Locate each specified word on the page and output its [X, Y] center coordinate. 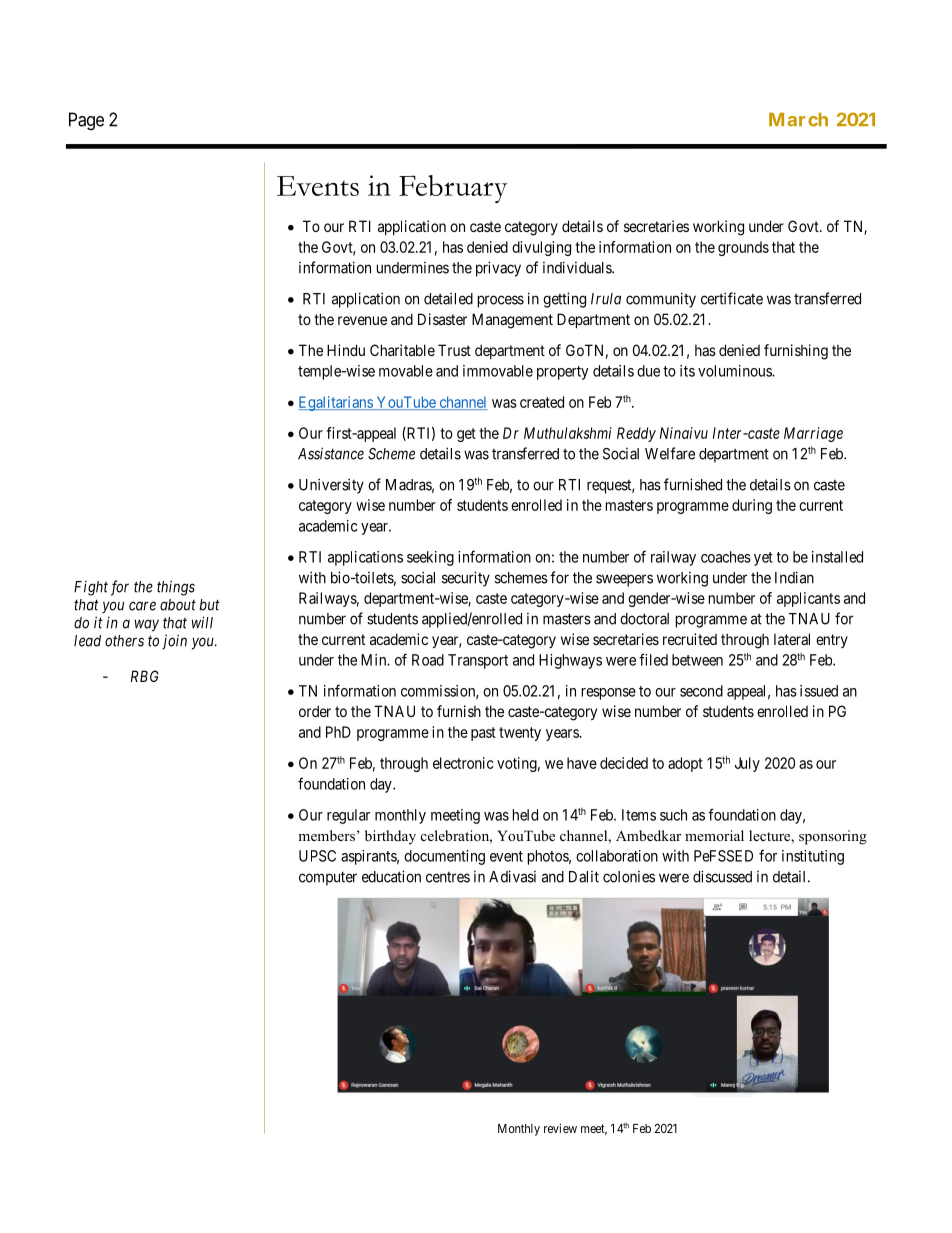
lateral [792, 639]
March [798, 120]
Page [86, 121]
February [453, 189]
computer [328, 878]
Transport [478, 661]
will [202, 622]
